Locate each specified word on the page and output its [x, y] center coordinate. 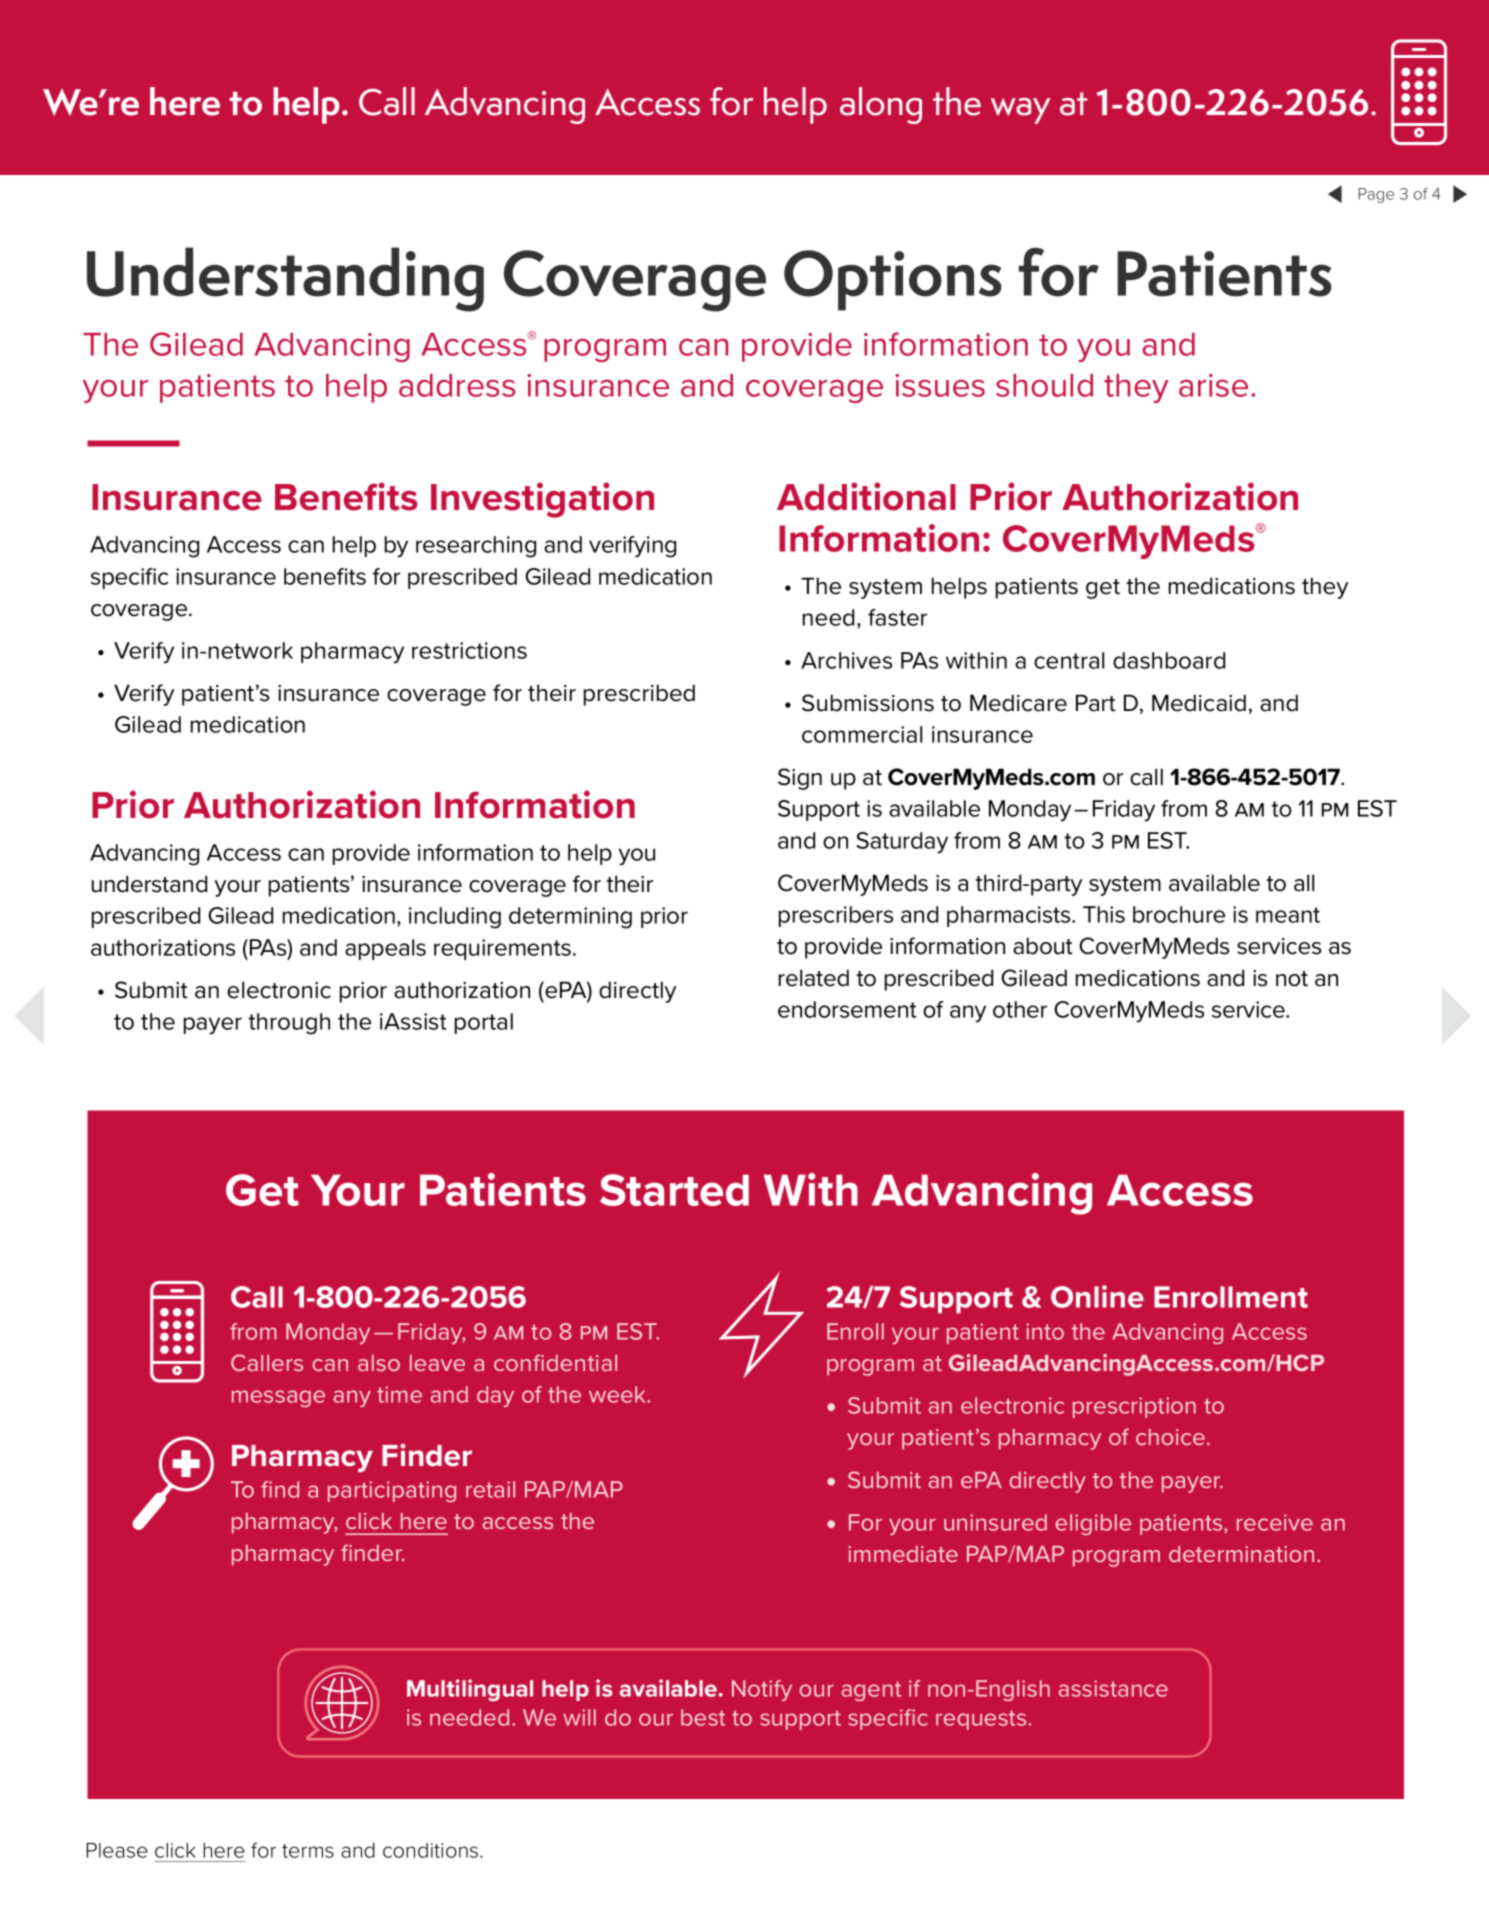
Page [1376, 195]
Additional [866, 496]
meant [1288, 915]
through [289, 1024]
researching [476, 547]
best [703, 1717]
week [619, 1394]
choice [1170, 1437]
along [881, 105]
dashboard [1169, 660]
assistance [1113, 1688]
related [814, 978]
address [457, 385]
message [278, 1398]
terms [308, 1851]
